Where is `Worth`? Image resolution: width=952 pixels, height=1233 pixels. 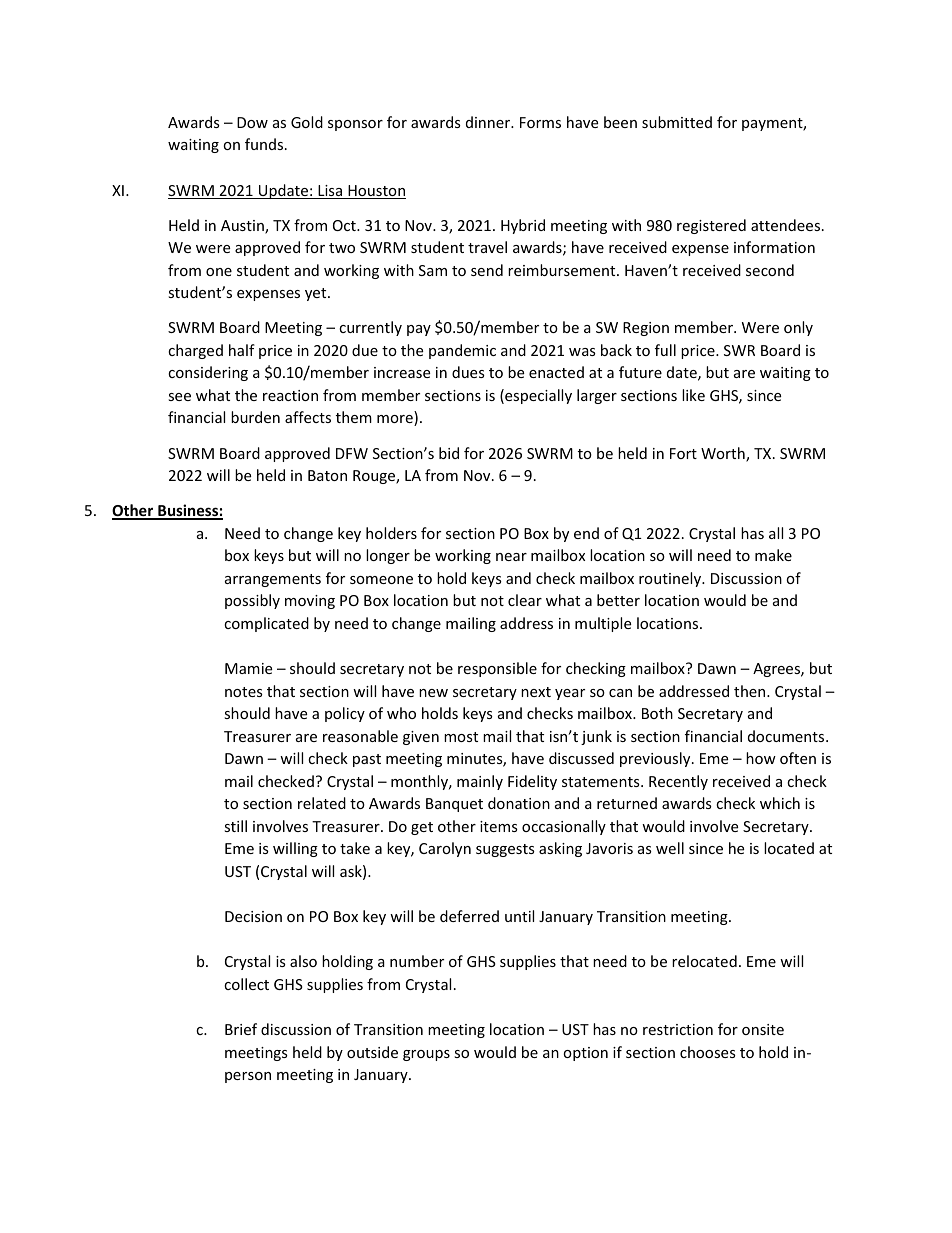
Worth is located at coordinates (724, 454).
